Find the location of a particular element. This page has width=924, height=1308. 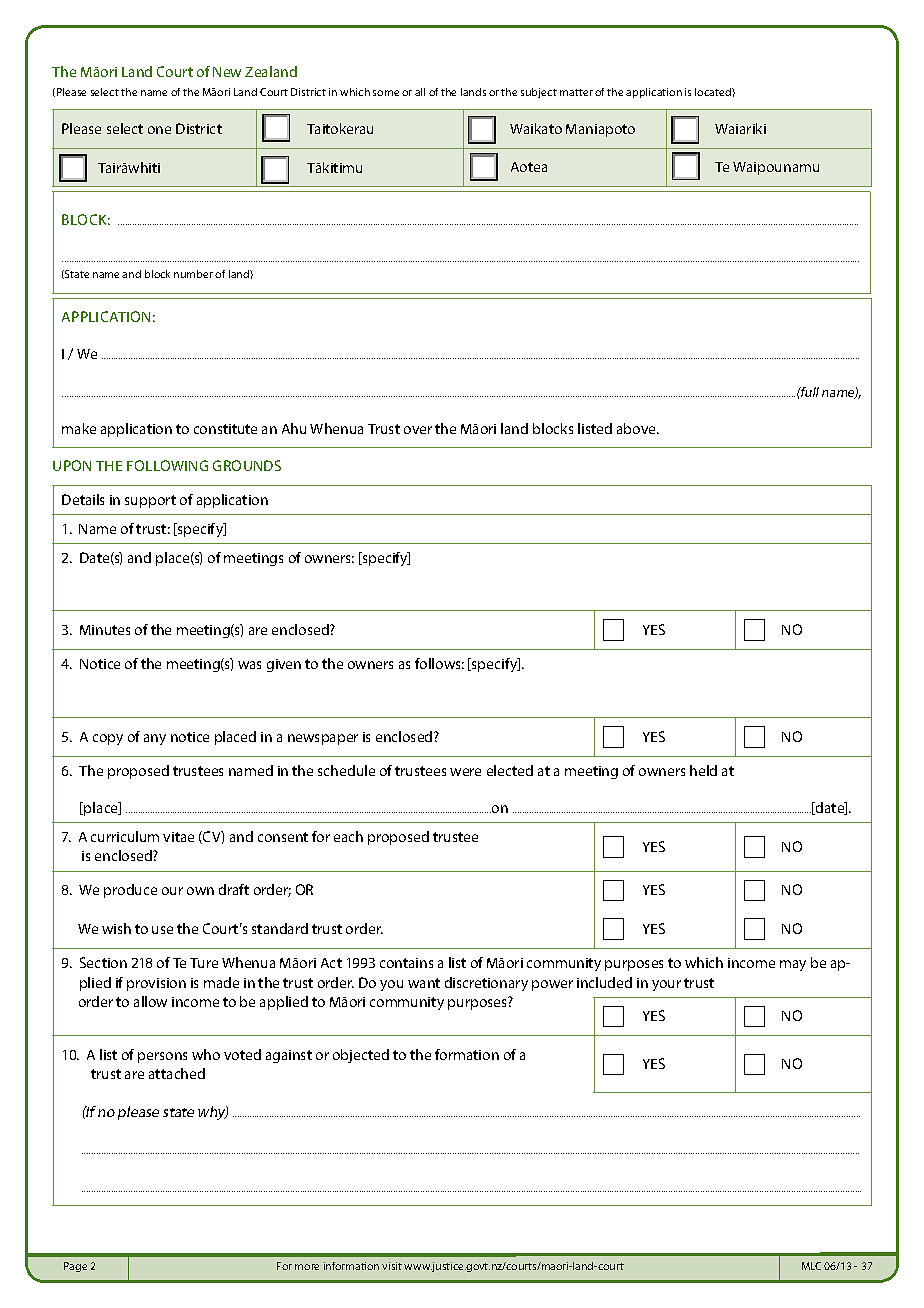

Page is located at coordinates (75, 1267).
